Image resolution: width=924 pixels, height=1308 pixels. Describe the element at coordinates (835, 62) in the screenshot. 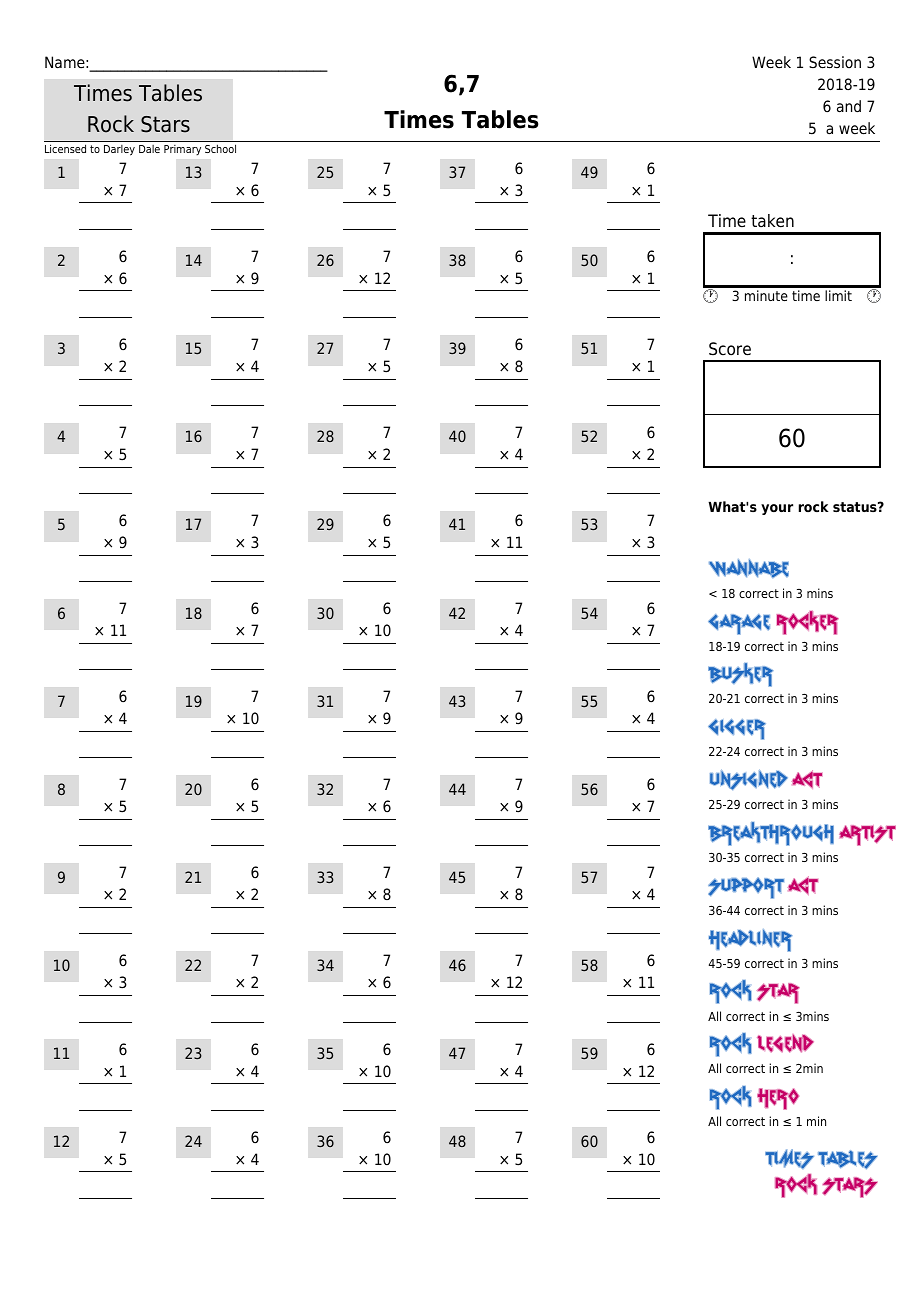

I see `Session` at that location.
